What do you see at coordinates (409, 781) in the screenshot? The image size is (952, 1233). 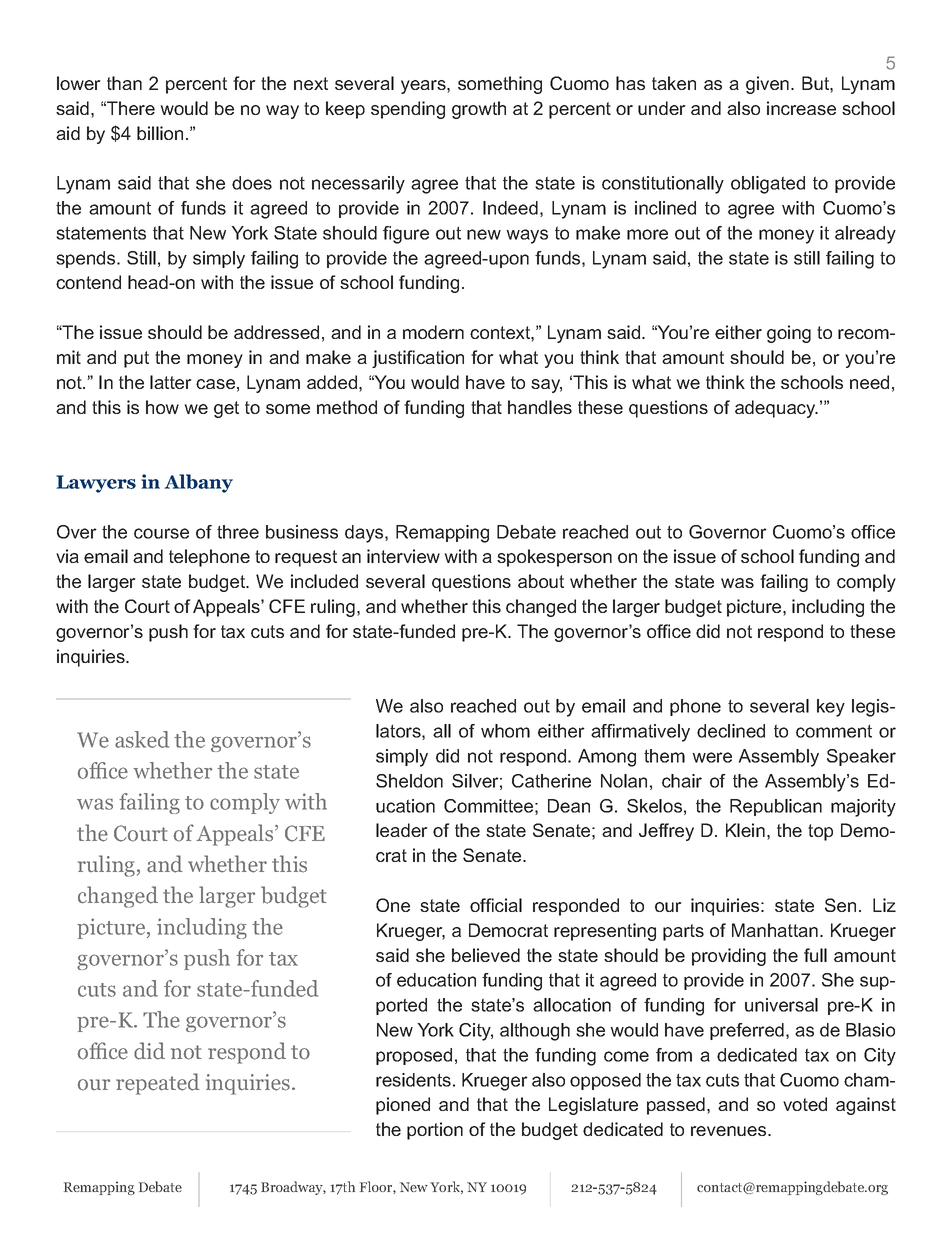 I see `Sheldon` at bounding box center [409, 781].
